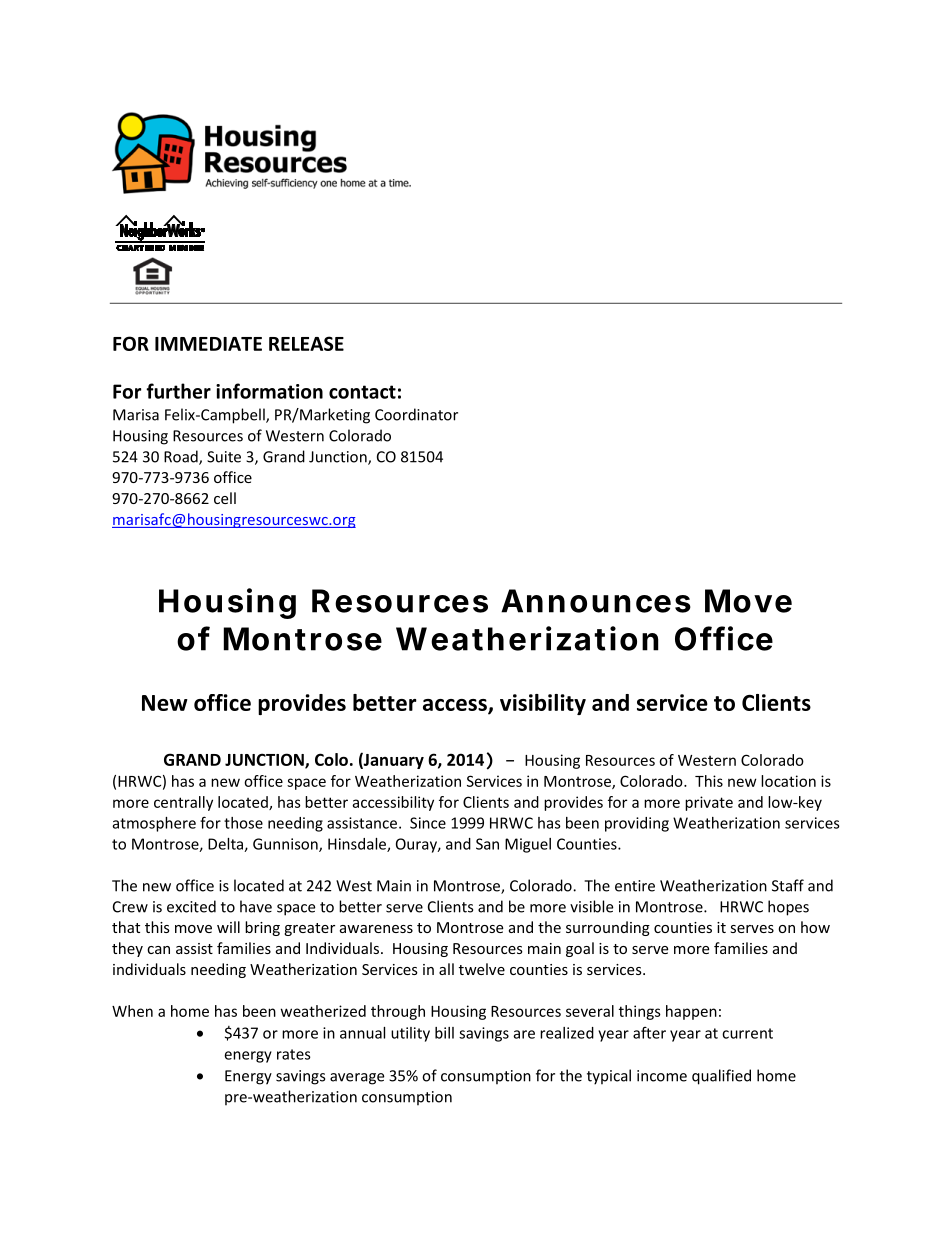  Describe the element at coordinates (208, 344) in the screenshot. I see `IMMEDIATE` at that location.
